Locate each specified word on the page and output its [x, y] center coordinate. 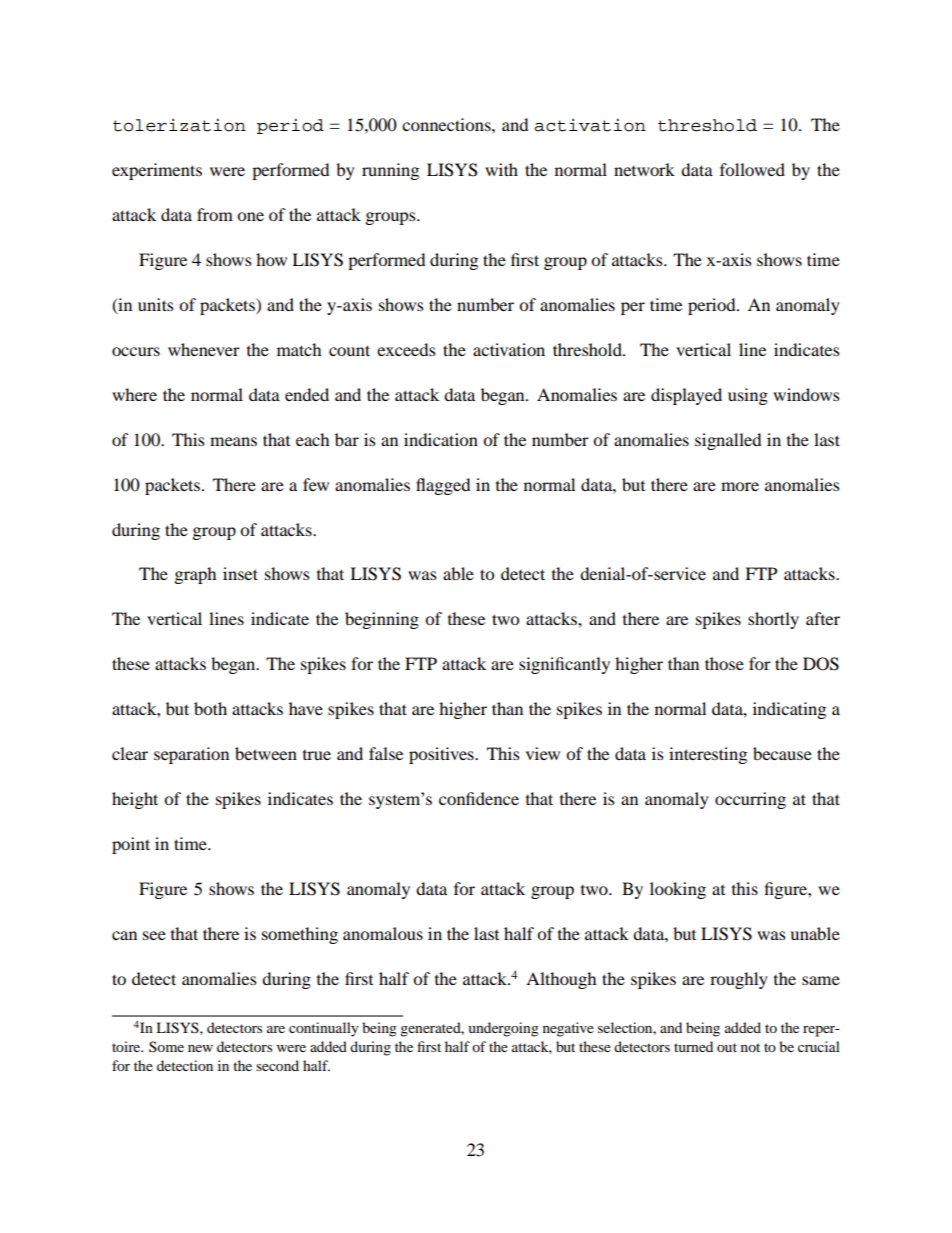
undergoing [503, 1029]
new [200, 1048]
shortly [773, 620]
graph [195, 575]
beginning [382, 620]
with [501, 169]
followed [752, 169]
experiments [157, 171]
